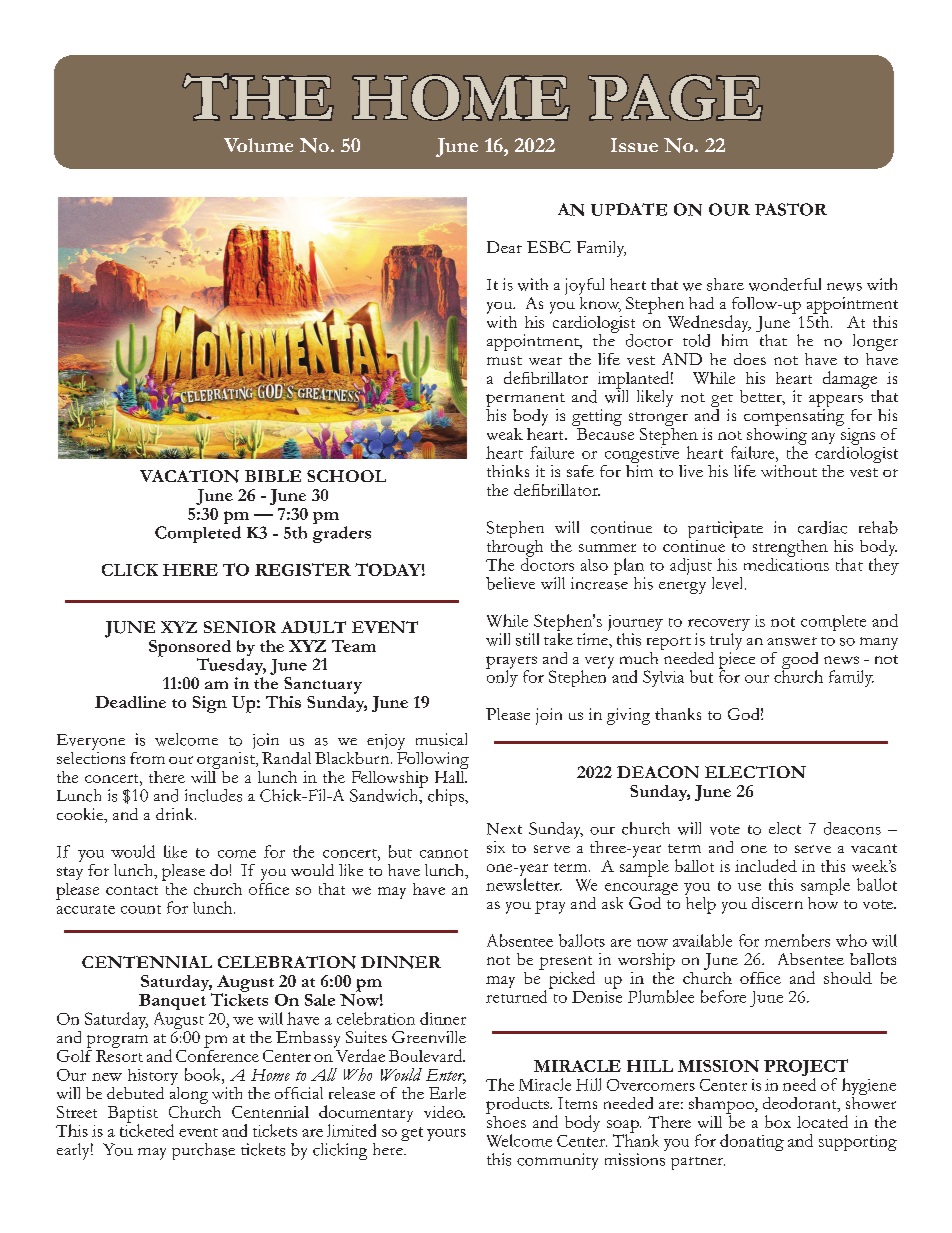 The width and height of the screenshot is (952, 1233). Describe the element at coordinates (190, 649) in the screenshot. I see `Sponsored` at that location.
